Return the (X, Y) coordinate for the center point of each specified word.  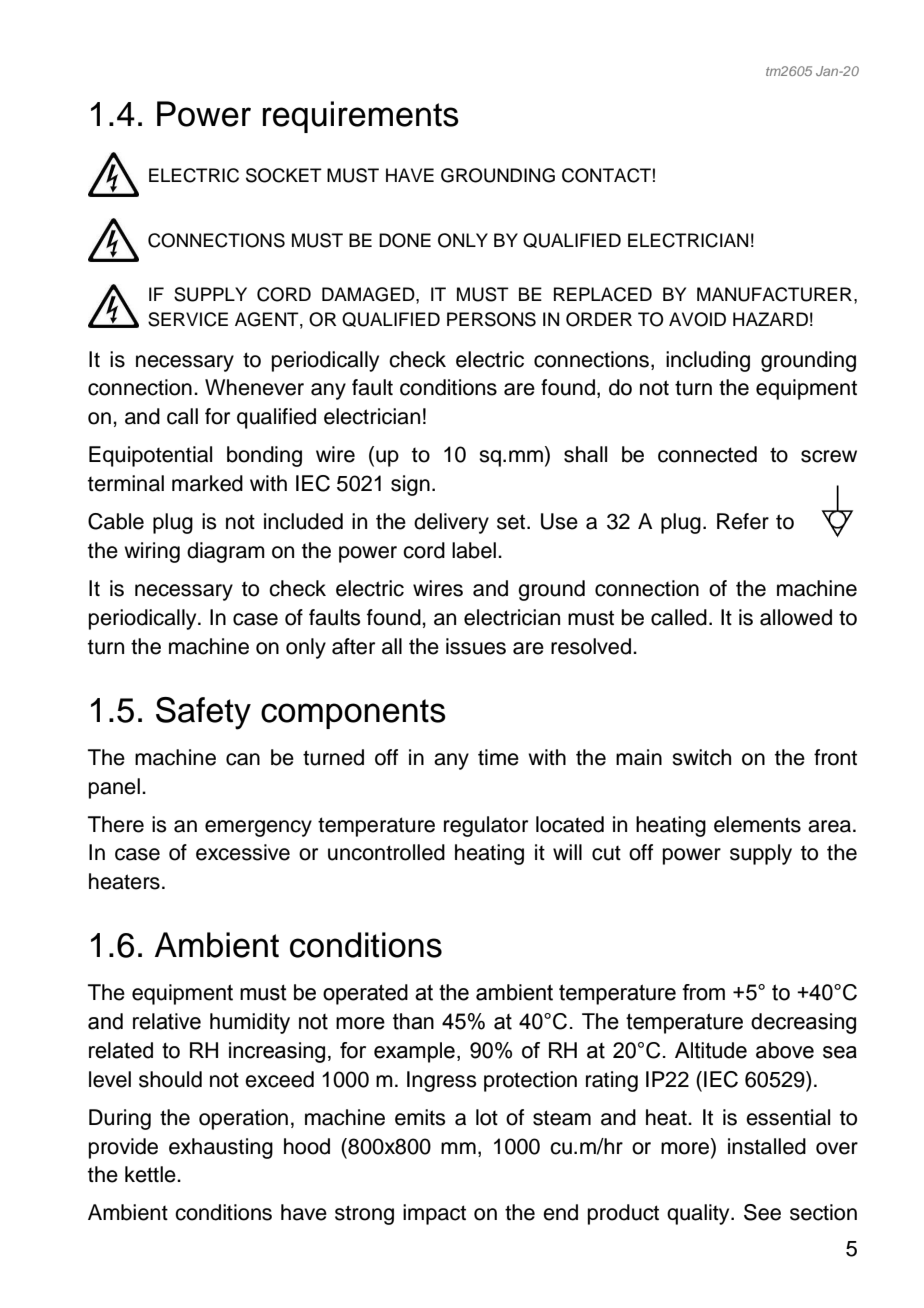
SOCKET (284, 175)
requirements (361, 117)
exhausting (221, 1148)
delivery (451, 523)
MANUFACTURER (774, 294)
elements (757, 824)
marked (207, 483)
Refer (743, 521)
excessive (243, 852)
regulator (486, 826)
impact (434, 1214)
